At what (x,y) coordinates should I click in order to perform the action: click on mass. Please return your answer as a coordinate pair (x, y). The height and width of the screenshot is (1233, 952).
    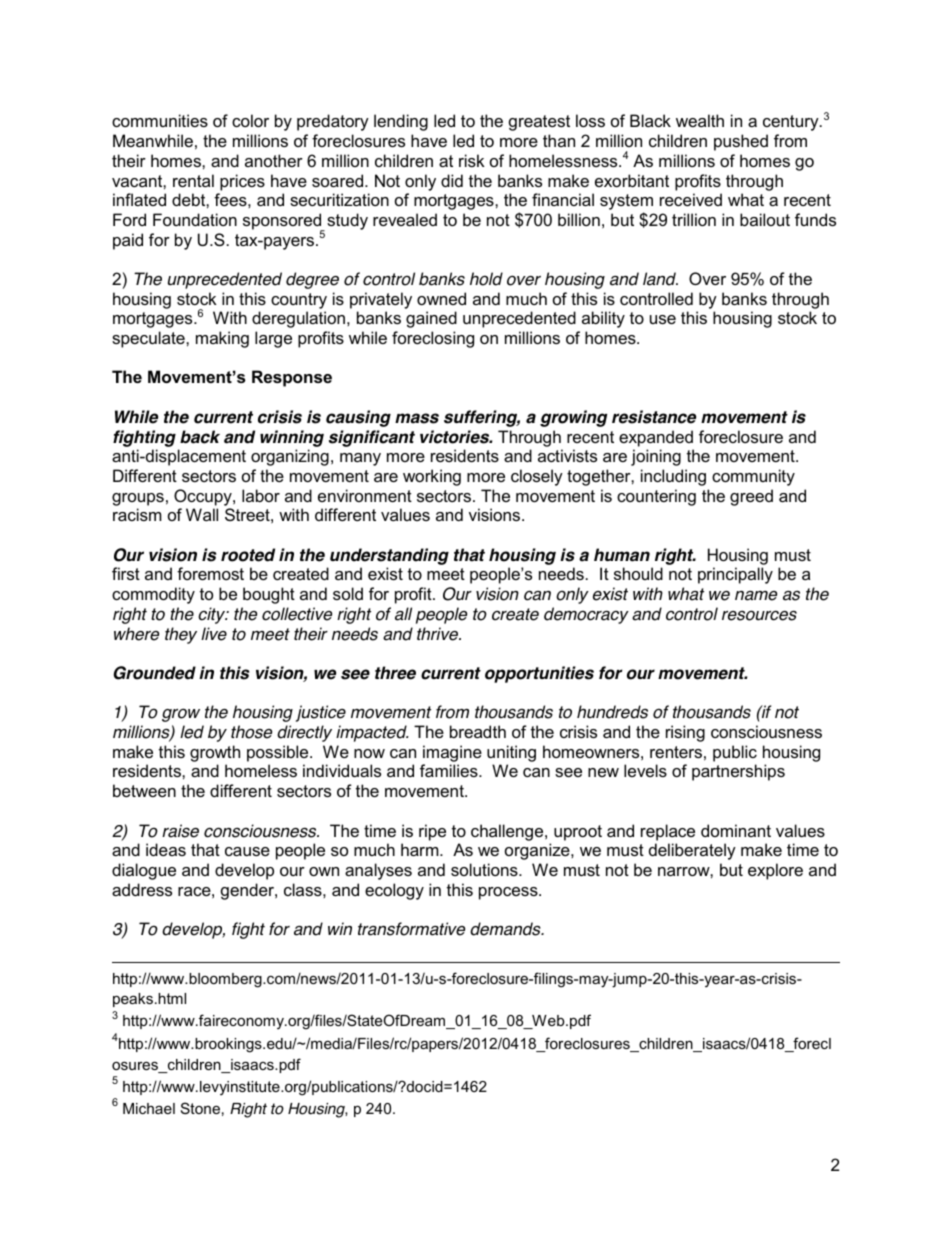
    Looking at the image, I should click on (417, 418).
